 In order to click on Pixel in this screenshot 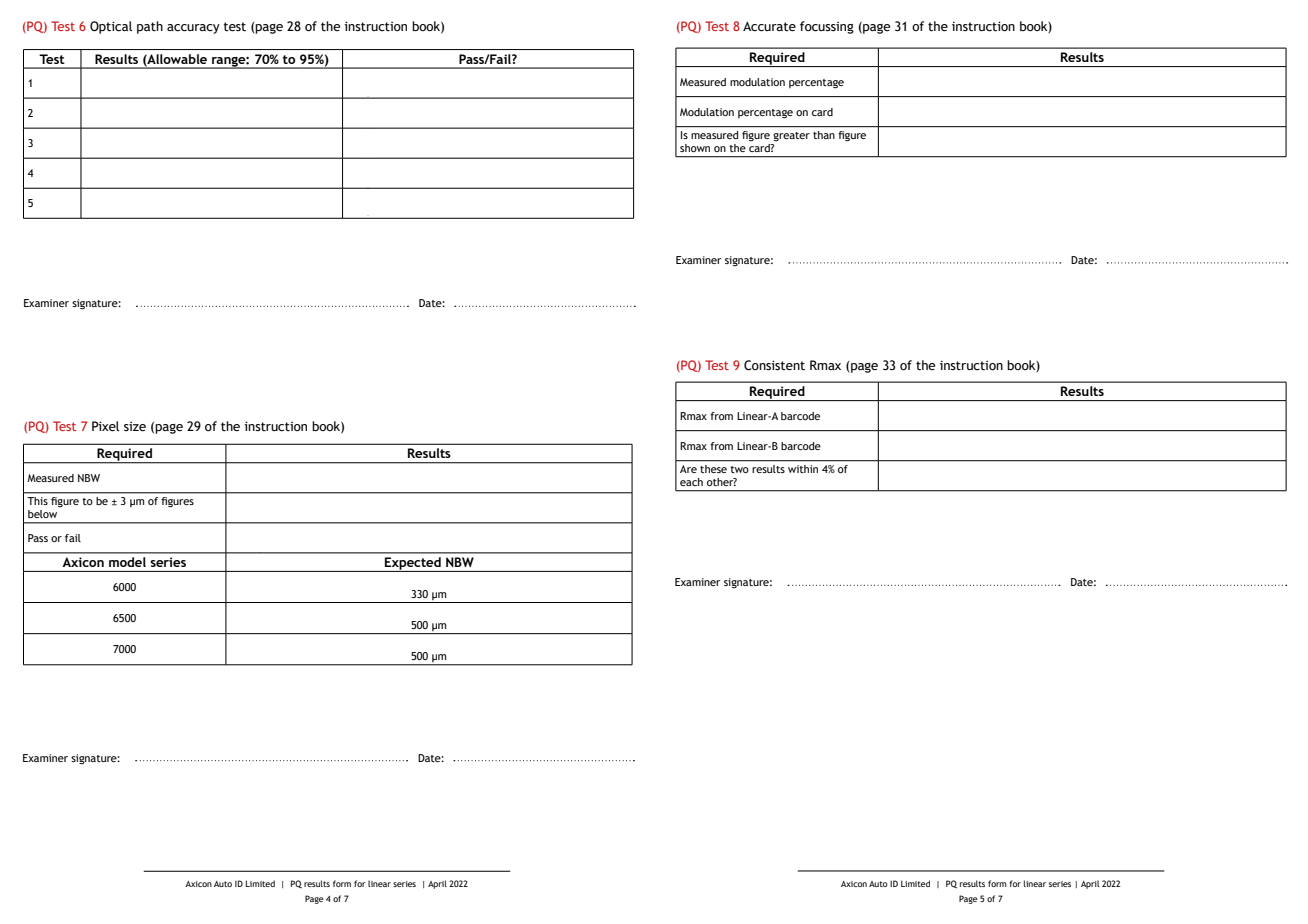, I will do `click(105, 426)`.
